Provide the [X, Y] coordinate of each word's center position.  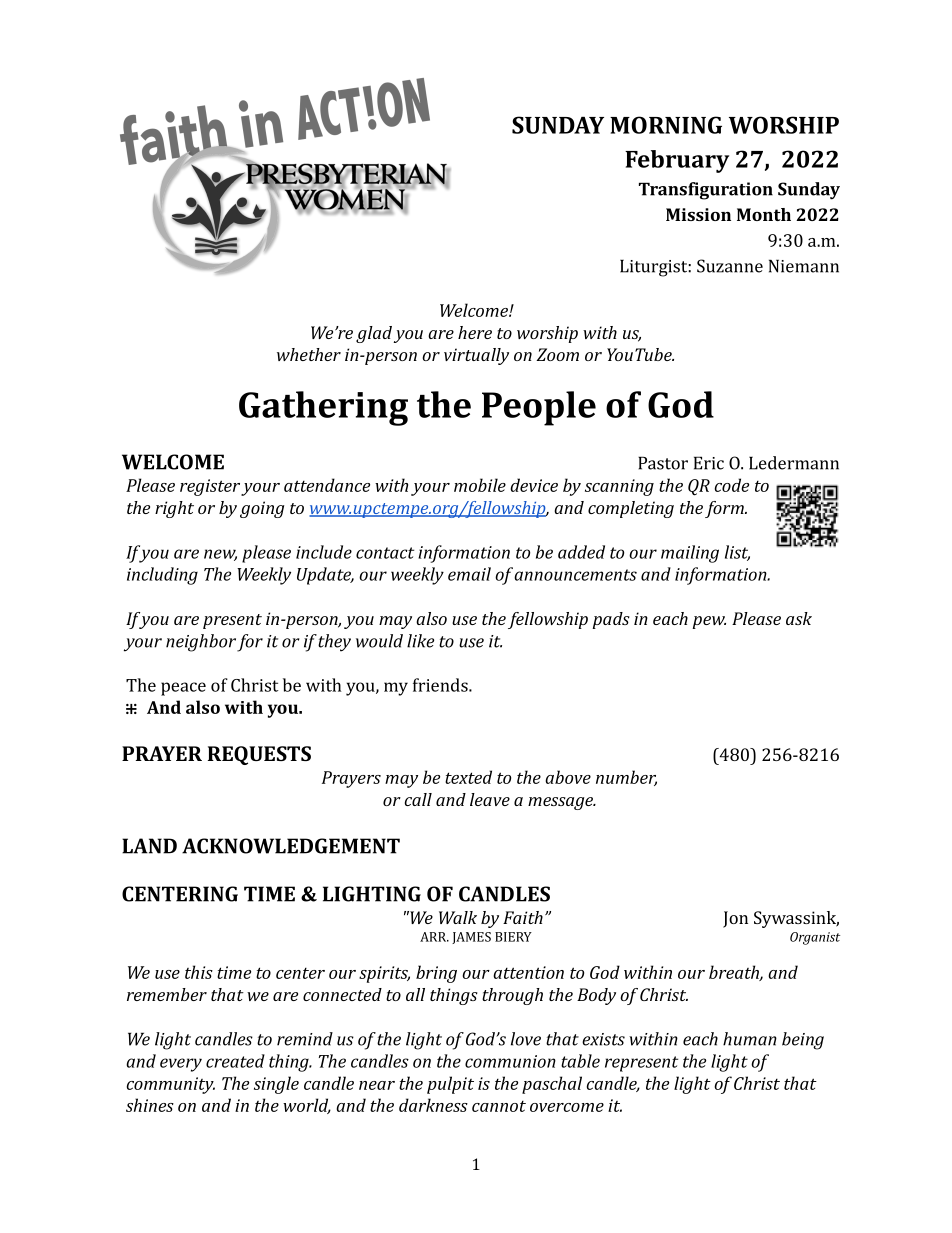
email [469, 574]
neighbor [201, 643]
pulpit [450, 1085]
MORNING [666, 125]
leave [490, 799]
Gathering [323, 408]
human [750, 1039]
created [235, 1061]
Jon [735, 919]
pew [709, 622]
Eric [709, 463]
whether [309, 354]
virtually [476, 356]
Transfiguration [706, 191]
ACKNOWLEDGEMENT [291, 846]
